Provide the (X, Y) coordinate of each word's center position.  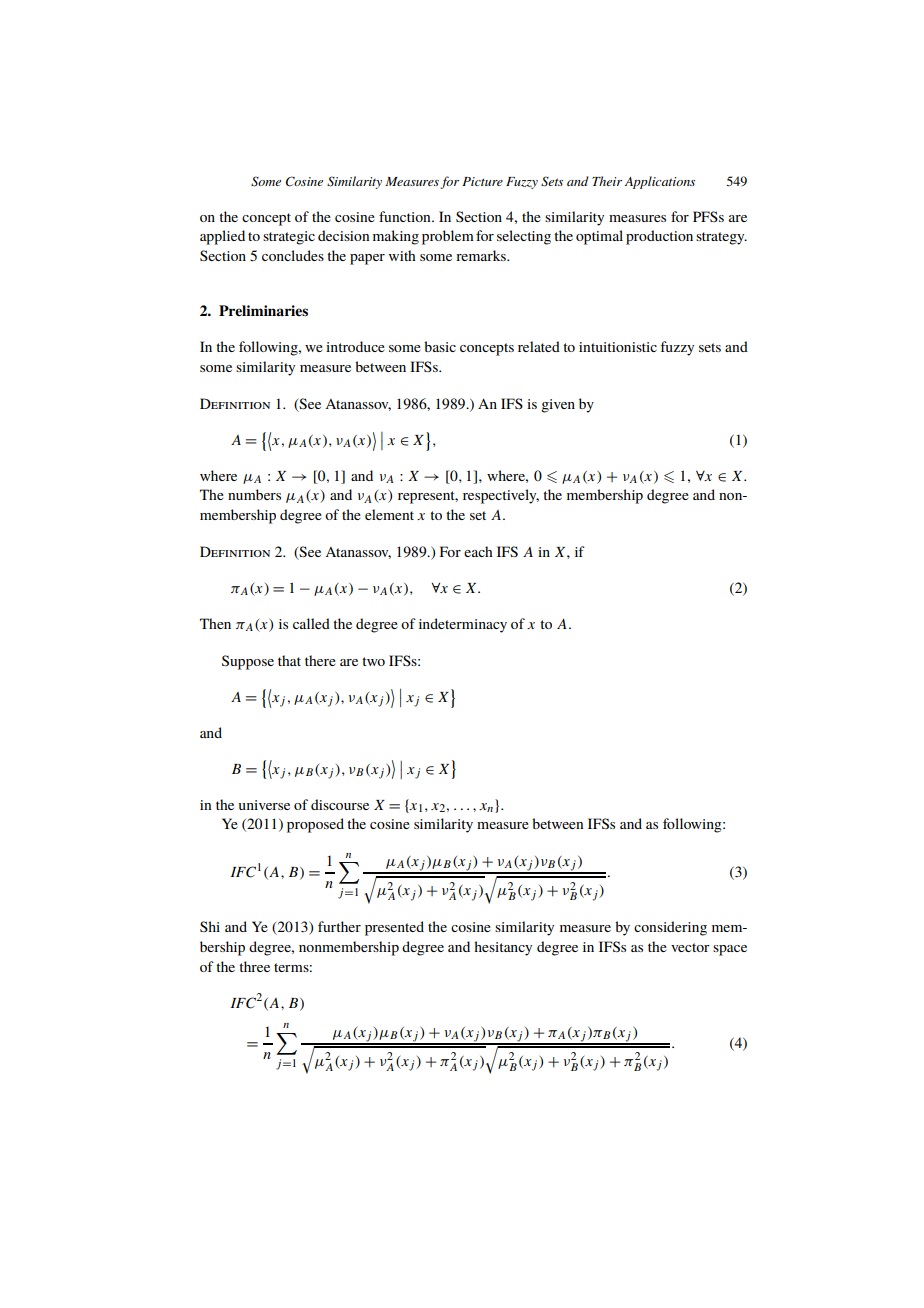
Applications (660, 182)
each (478, 551)
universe (264, 805)
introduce (355, 346)
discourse (340, 804)
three (254, 966)
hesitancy (503, 948)
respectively (501, 496)
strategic (289, 238)
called (311, 623)
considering (670, 928)
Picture (482, 181)
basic (440, 346)
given (558, 406)
